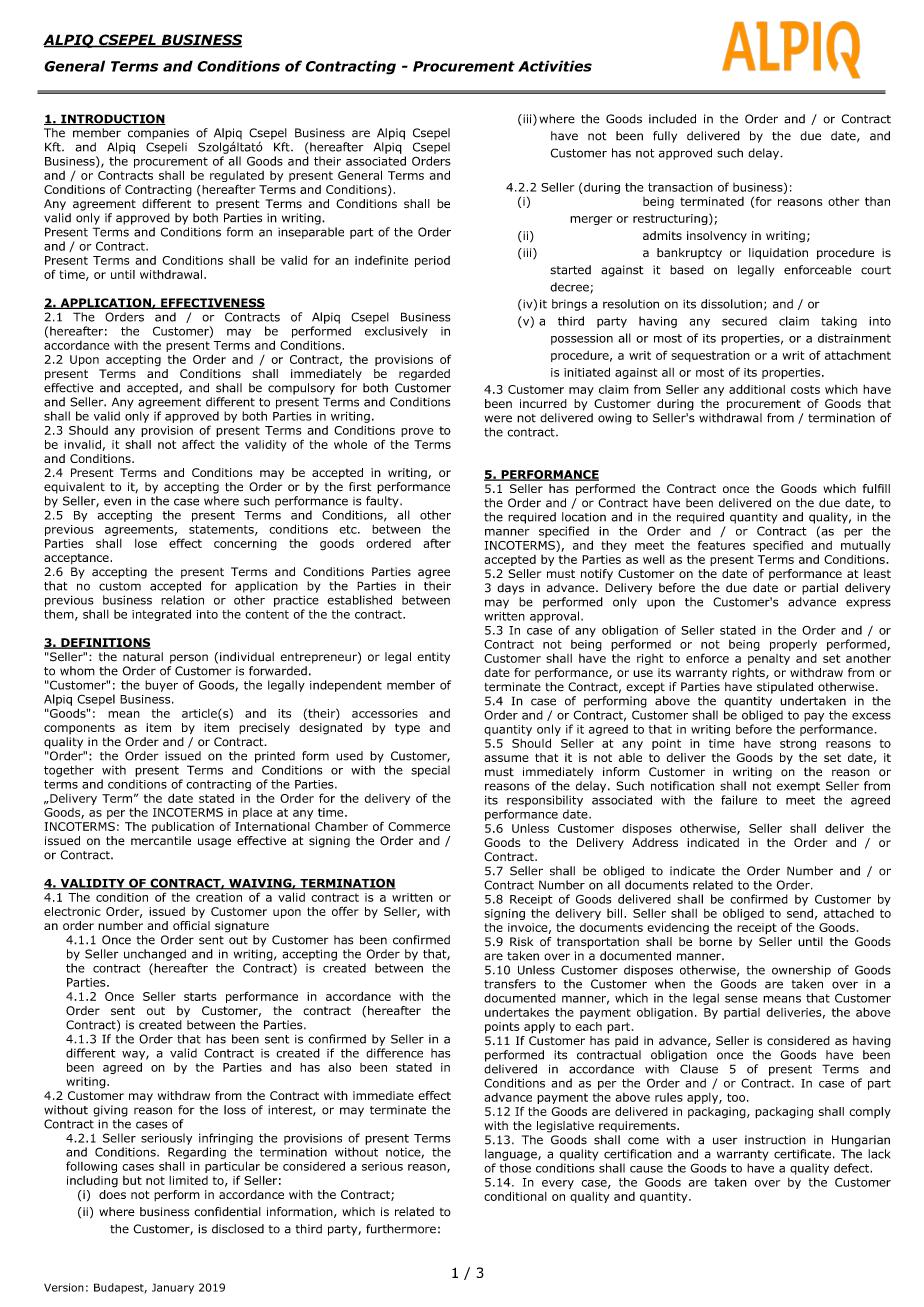  What do you see at coordinates (800, 913) in the page?
I see `send` at bounding box center [800, 913].
